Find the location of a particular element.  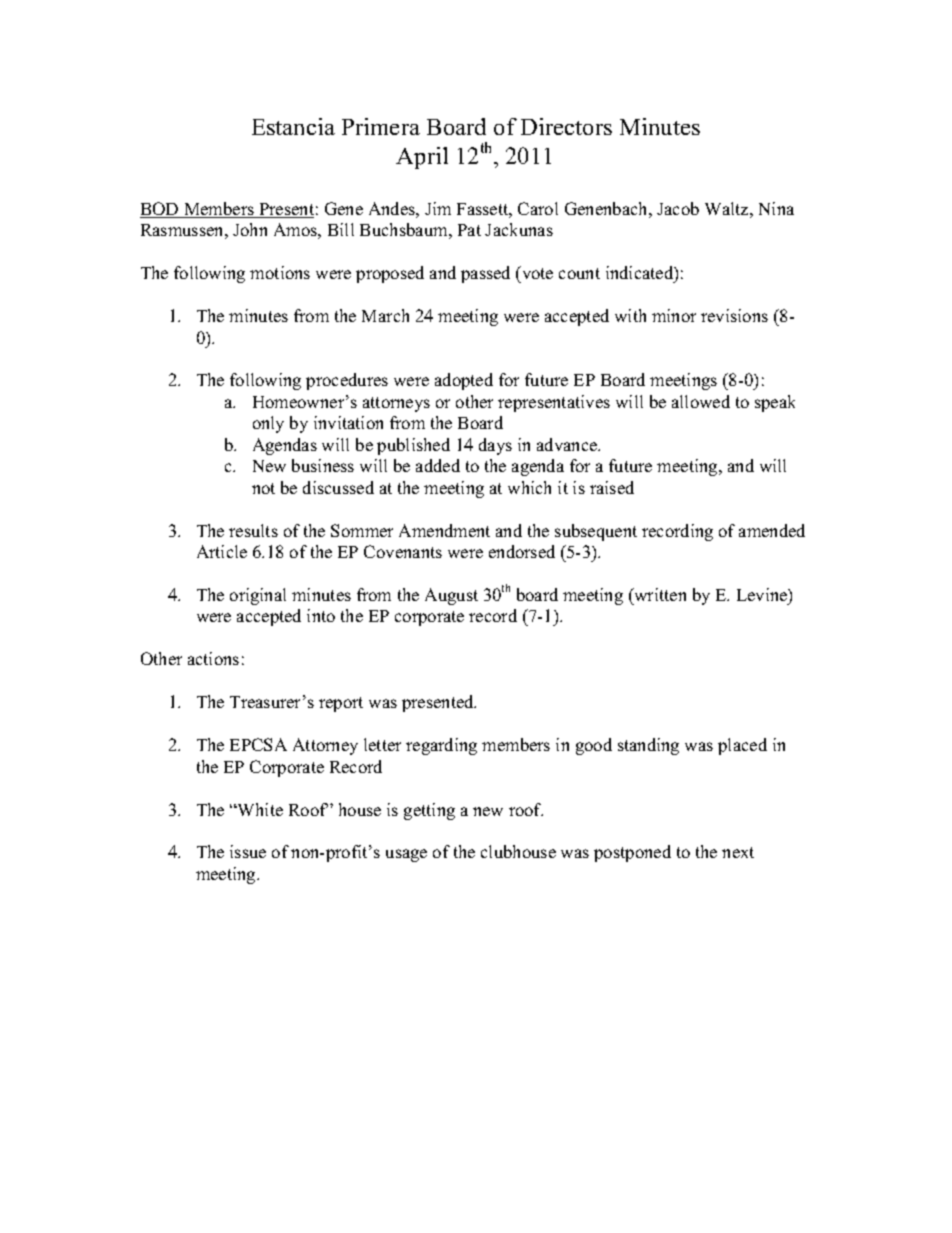

added is located at coordinates (438, 465).
